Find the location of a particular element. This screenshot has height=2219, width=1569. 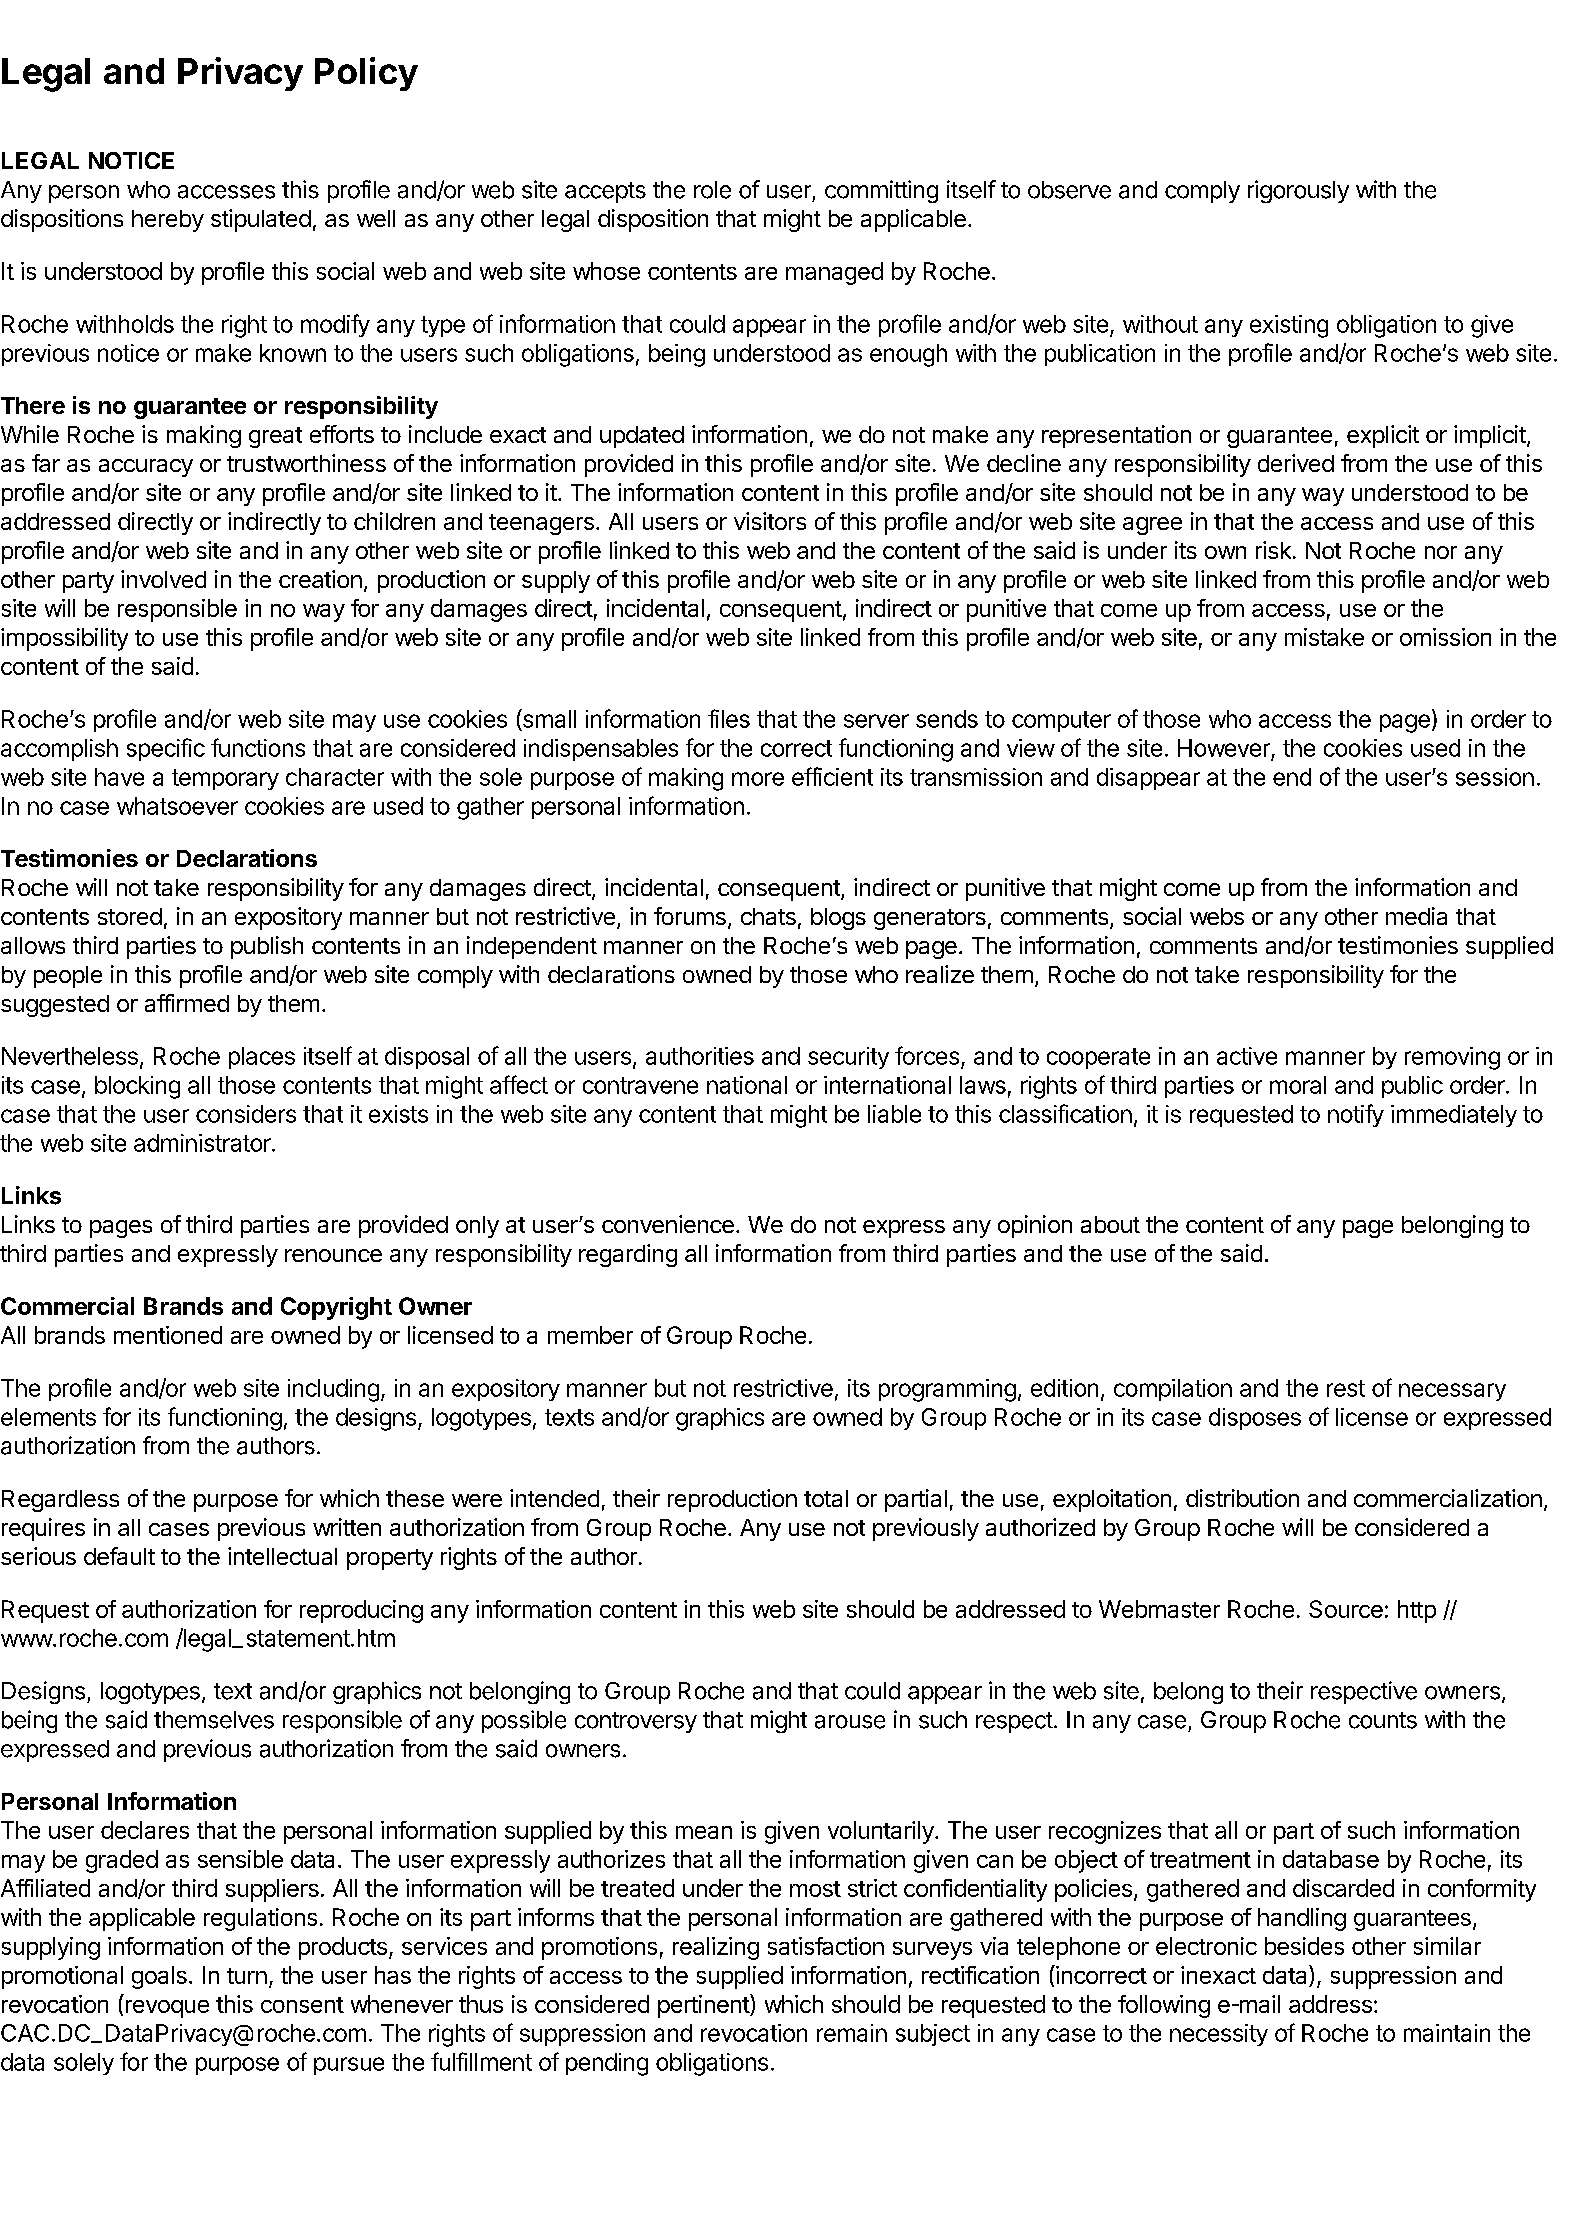

Source is located at coordinates (1346, 1609).
